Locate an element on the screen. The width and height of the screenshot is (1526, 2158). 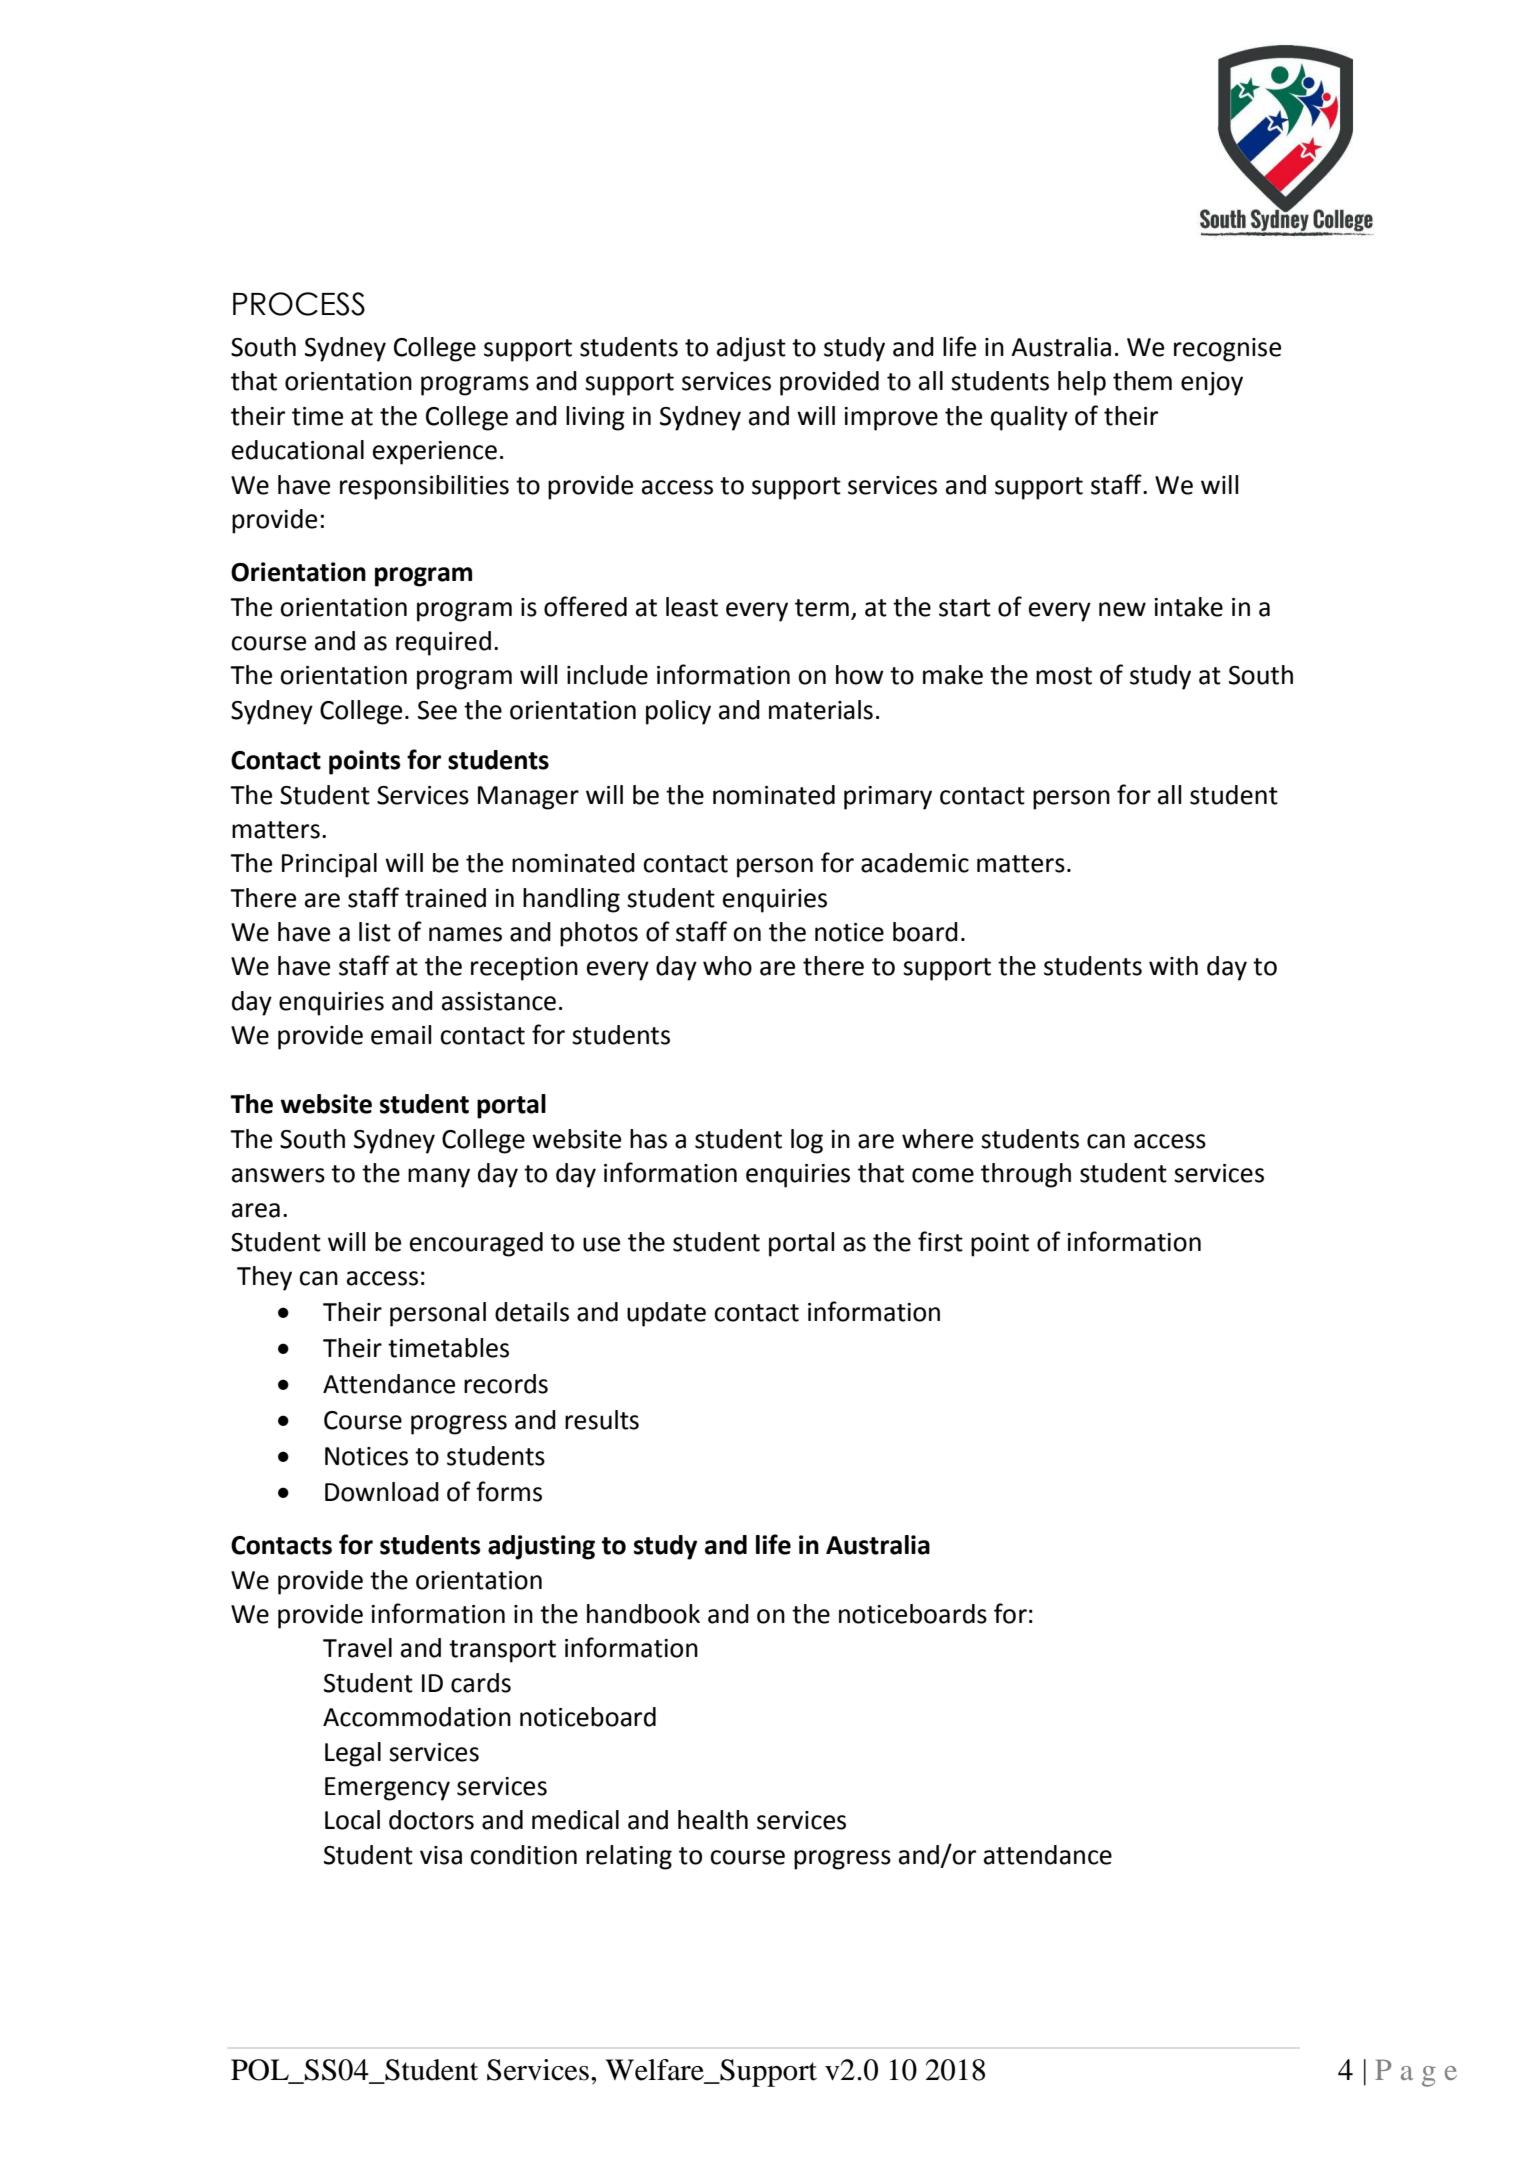
living is located at coordinates (595, 418).
